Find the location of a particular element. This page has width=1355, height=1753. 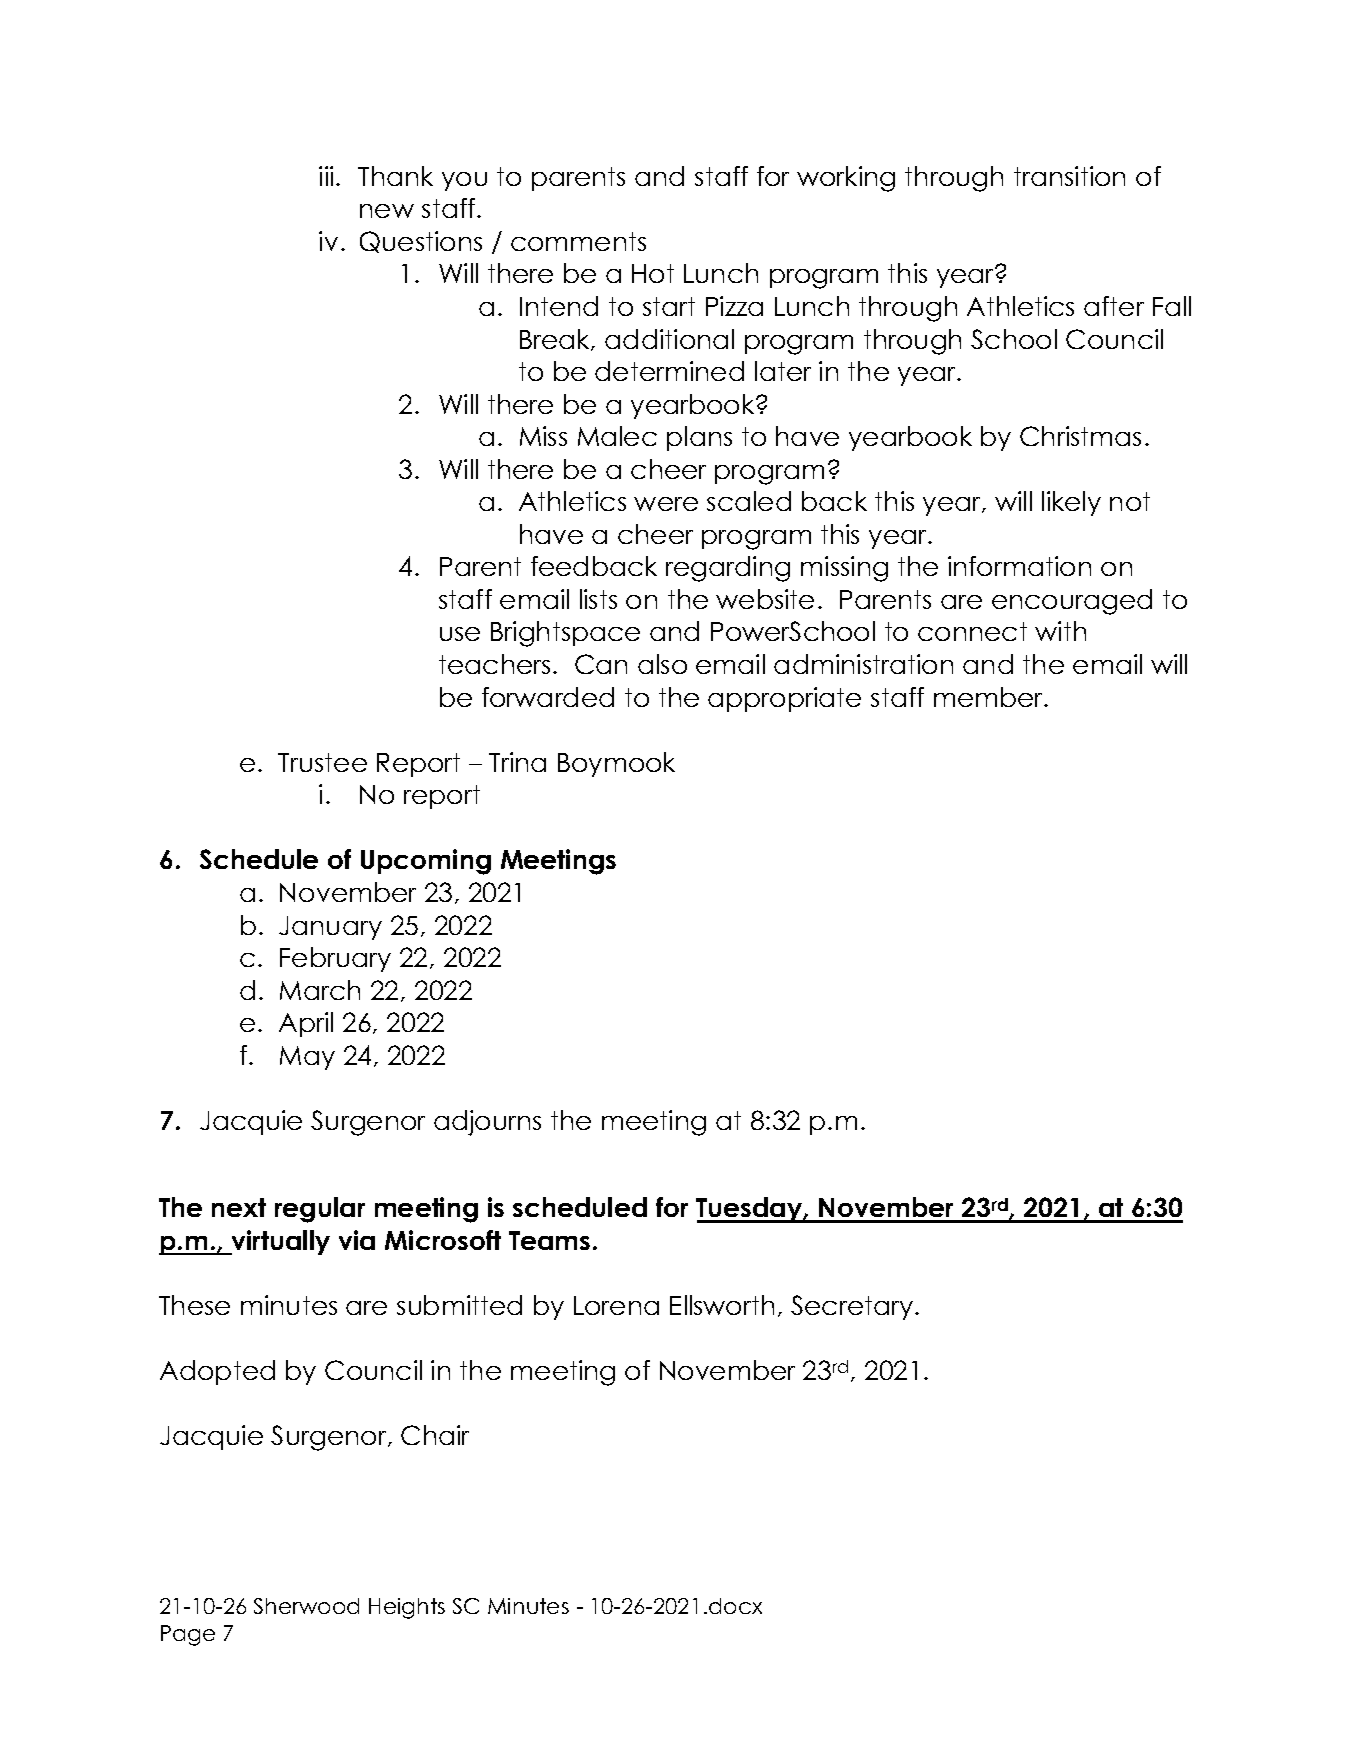

transition is located at coordinates (1069, 176).
